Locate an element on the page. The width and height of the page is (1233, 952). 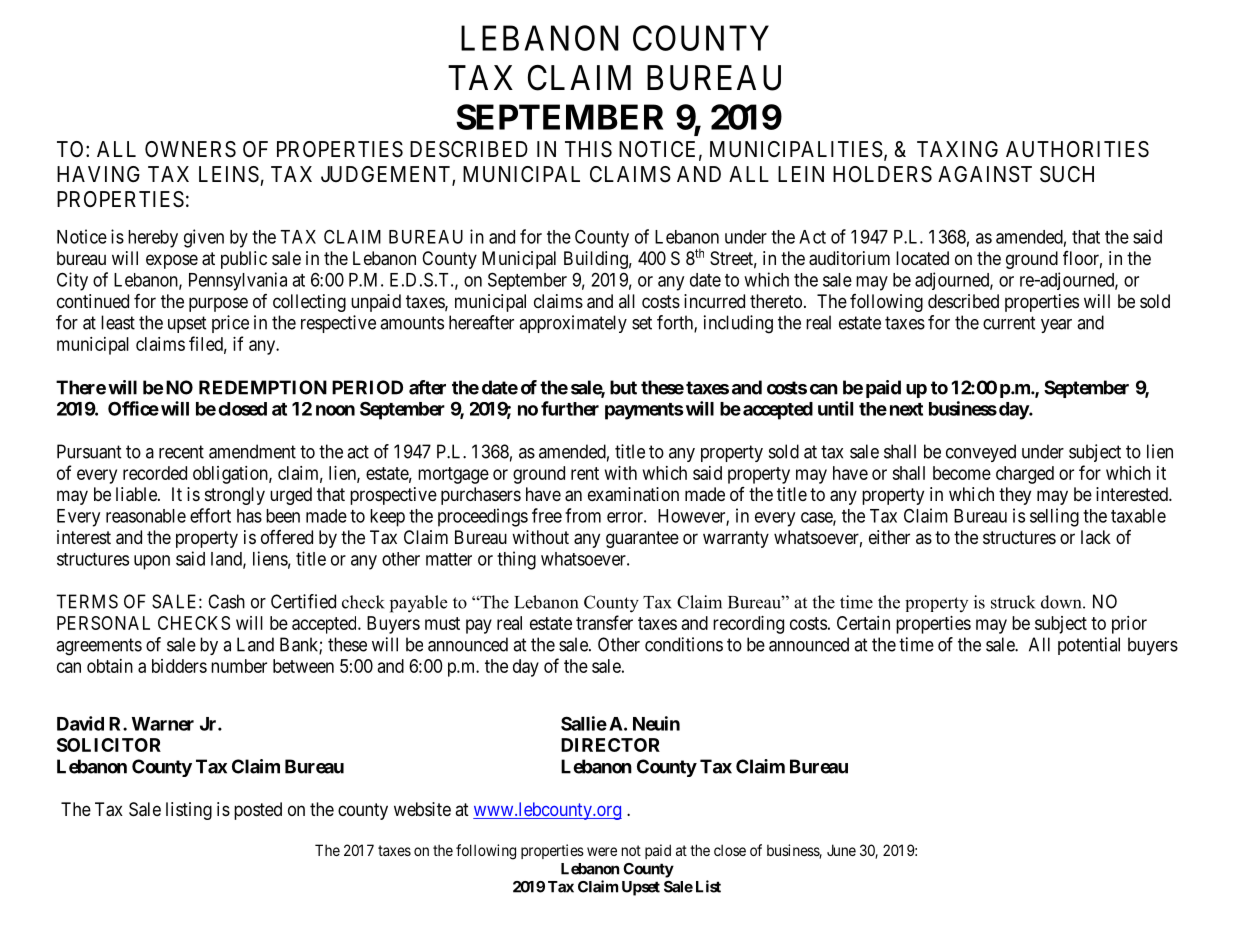
potential is located at coordinates (1089, 646).
